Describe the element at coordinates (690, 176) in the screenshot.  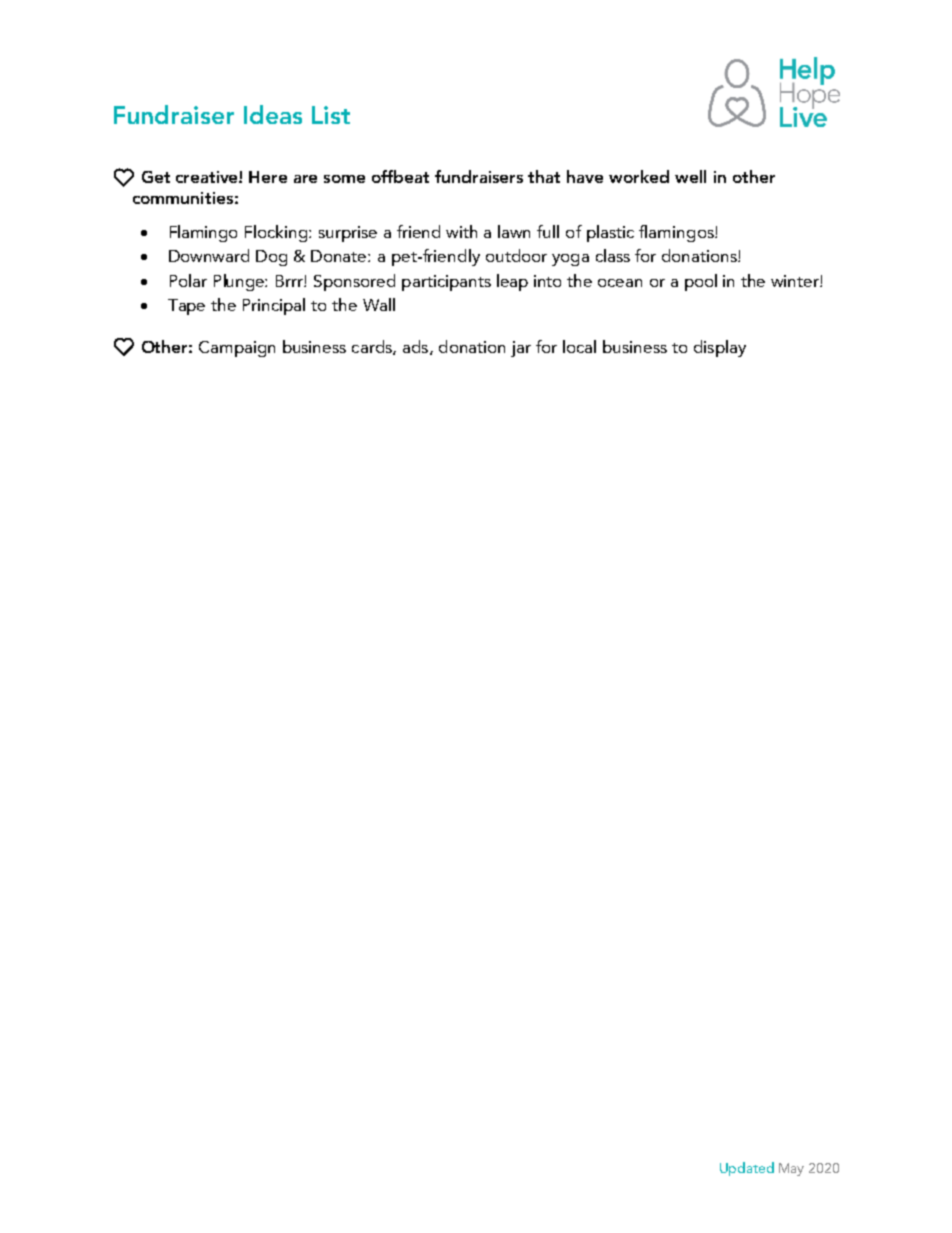
I see `well` at that location.
